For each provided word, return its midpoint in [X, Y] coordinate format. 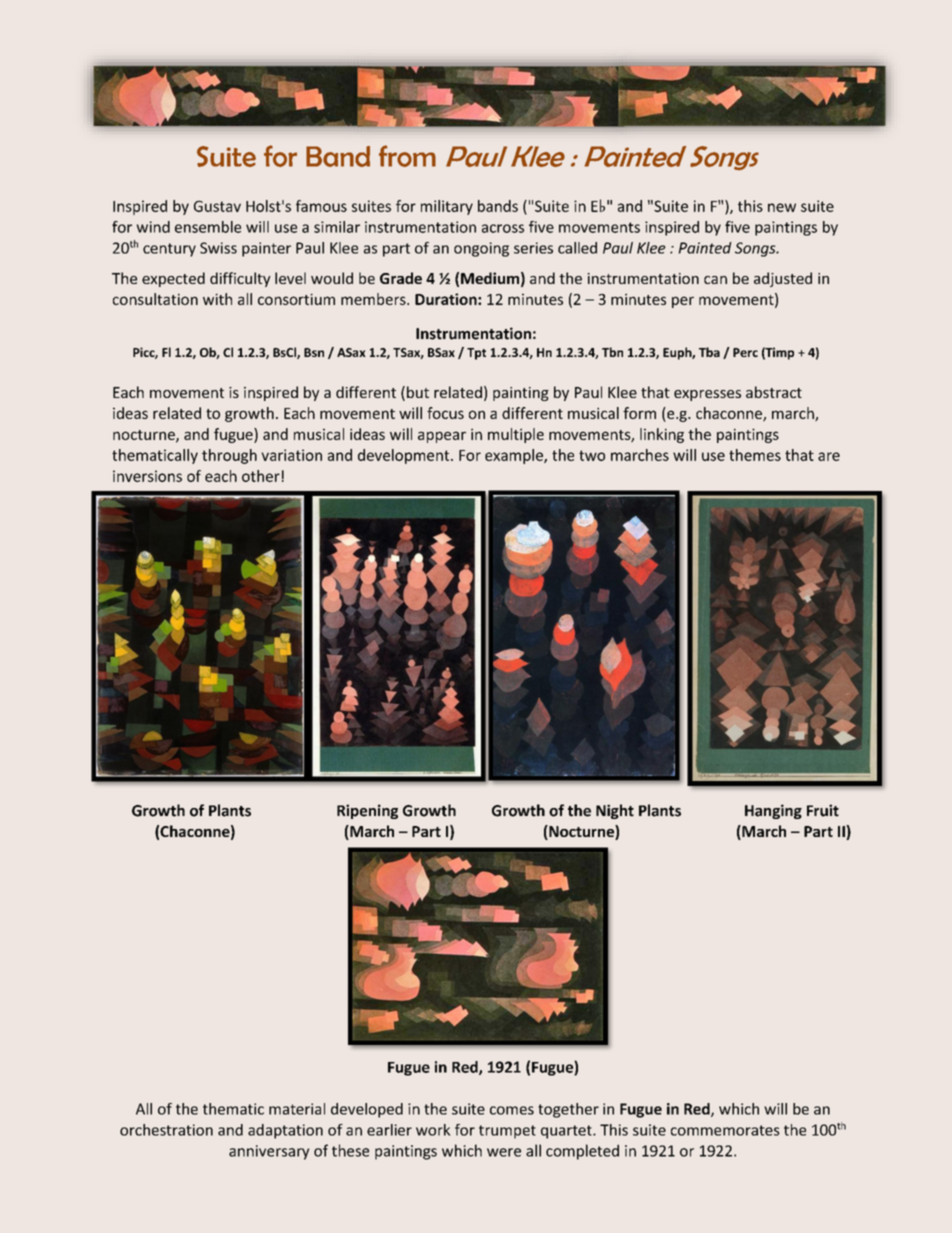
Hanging [773, 811]
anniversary [269, 1152]
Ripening [367, 811]
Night [615, 811]
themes [755, 455]
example [515, 456]
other [261, 476]
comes [512, 1110]
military [447, 207]
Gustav [217, 206]
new [782, 207]
